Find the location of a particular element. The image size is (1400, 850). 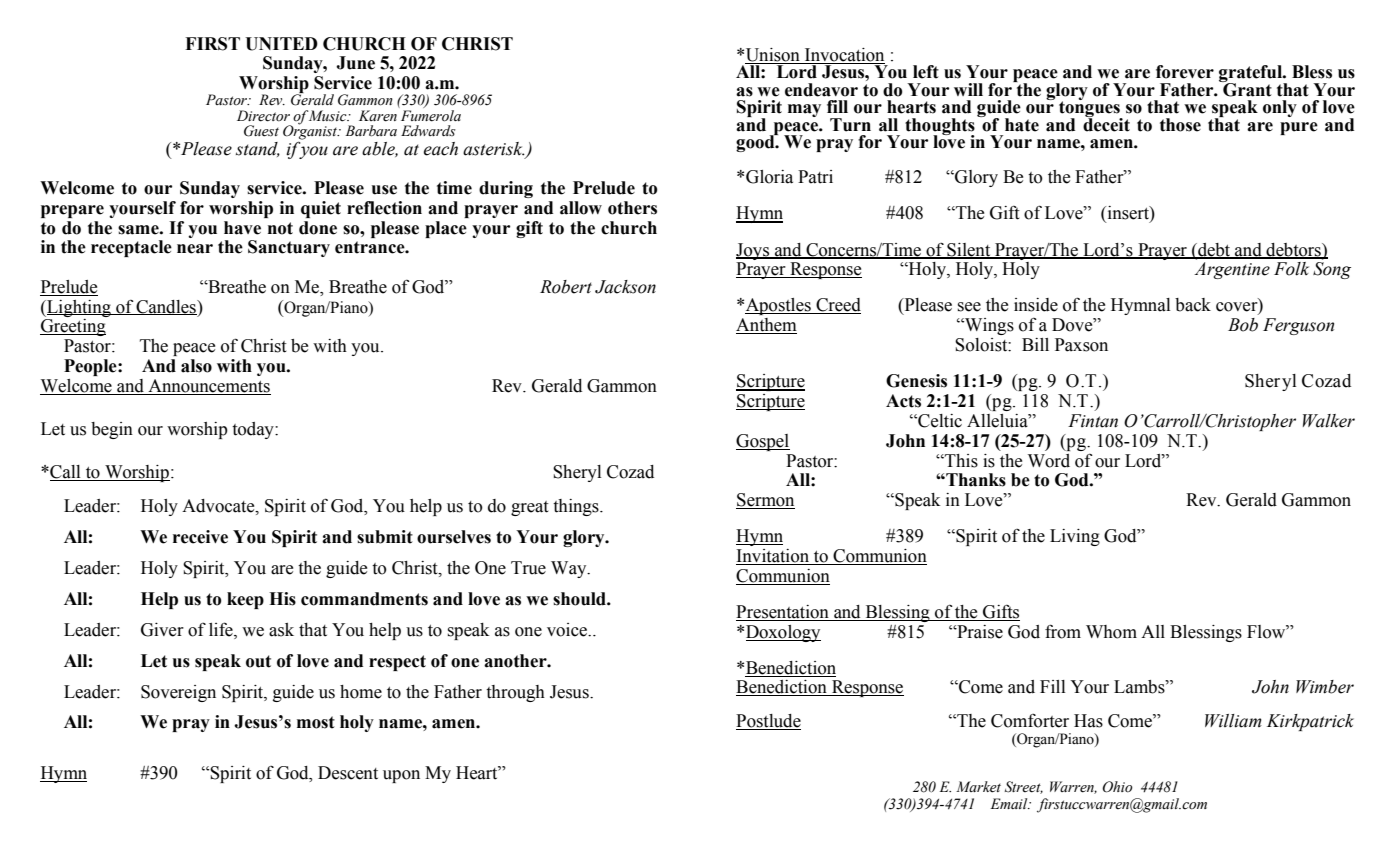

forever is located at coordinates (1185, 72).
